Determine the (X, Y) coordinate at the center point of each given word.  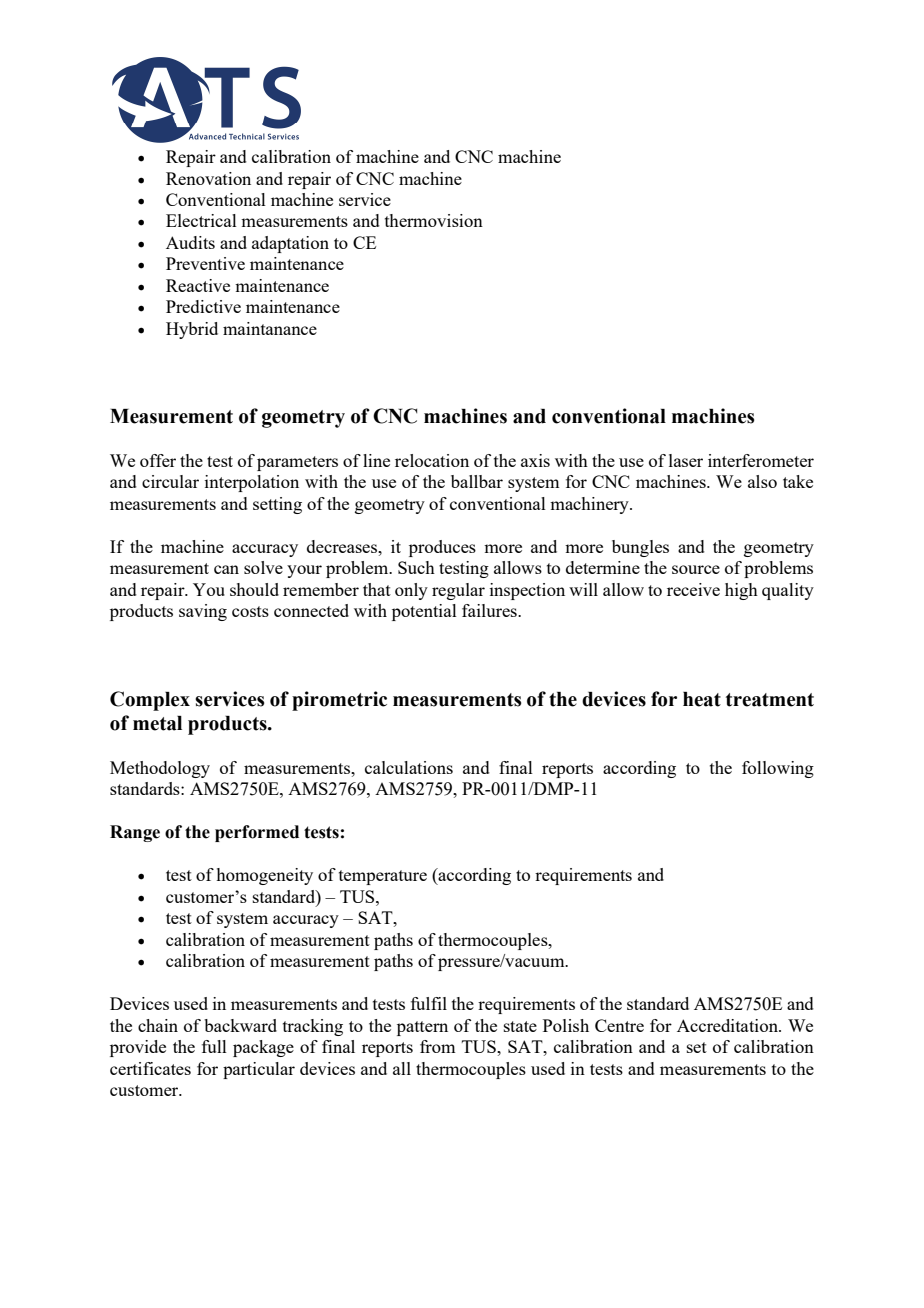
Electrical (201, 220)
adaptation (290, 244)
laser (686, 460)
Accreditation (728, 1025)
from (437, 1046)
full (214, 1046)
